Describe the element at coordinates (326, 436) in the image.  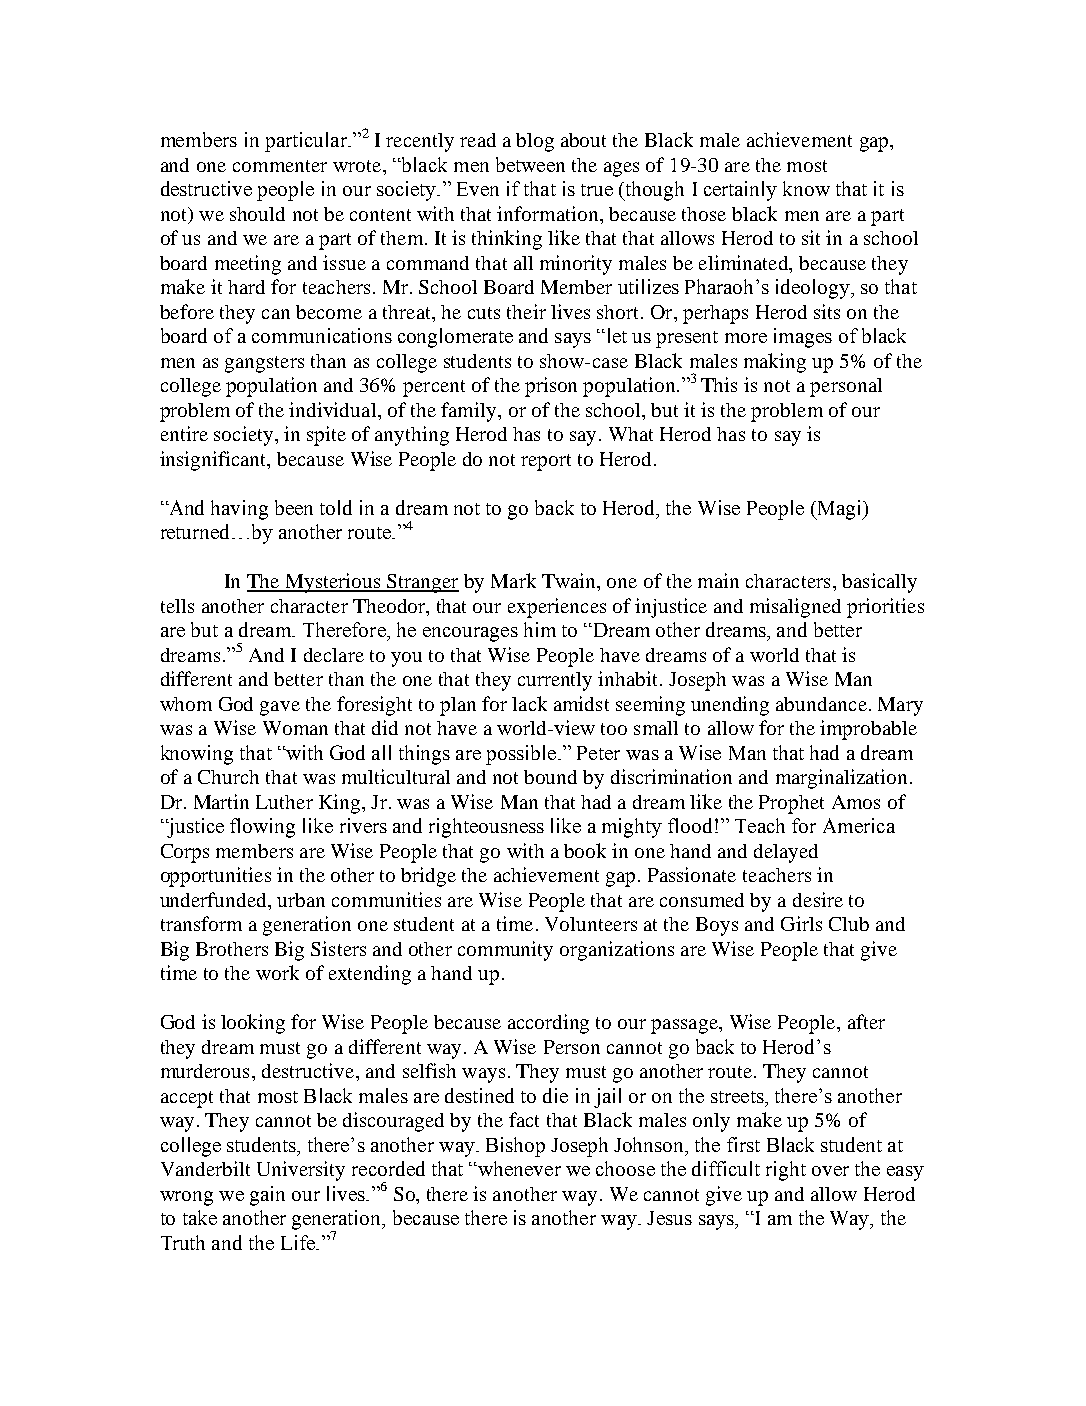
I see `spite` at that location.
